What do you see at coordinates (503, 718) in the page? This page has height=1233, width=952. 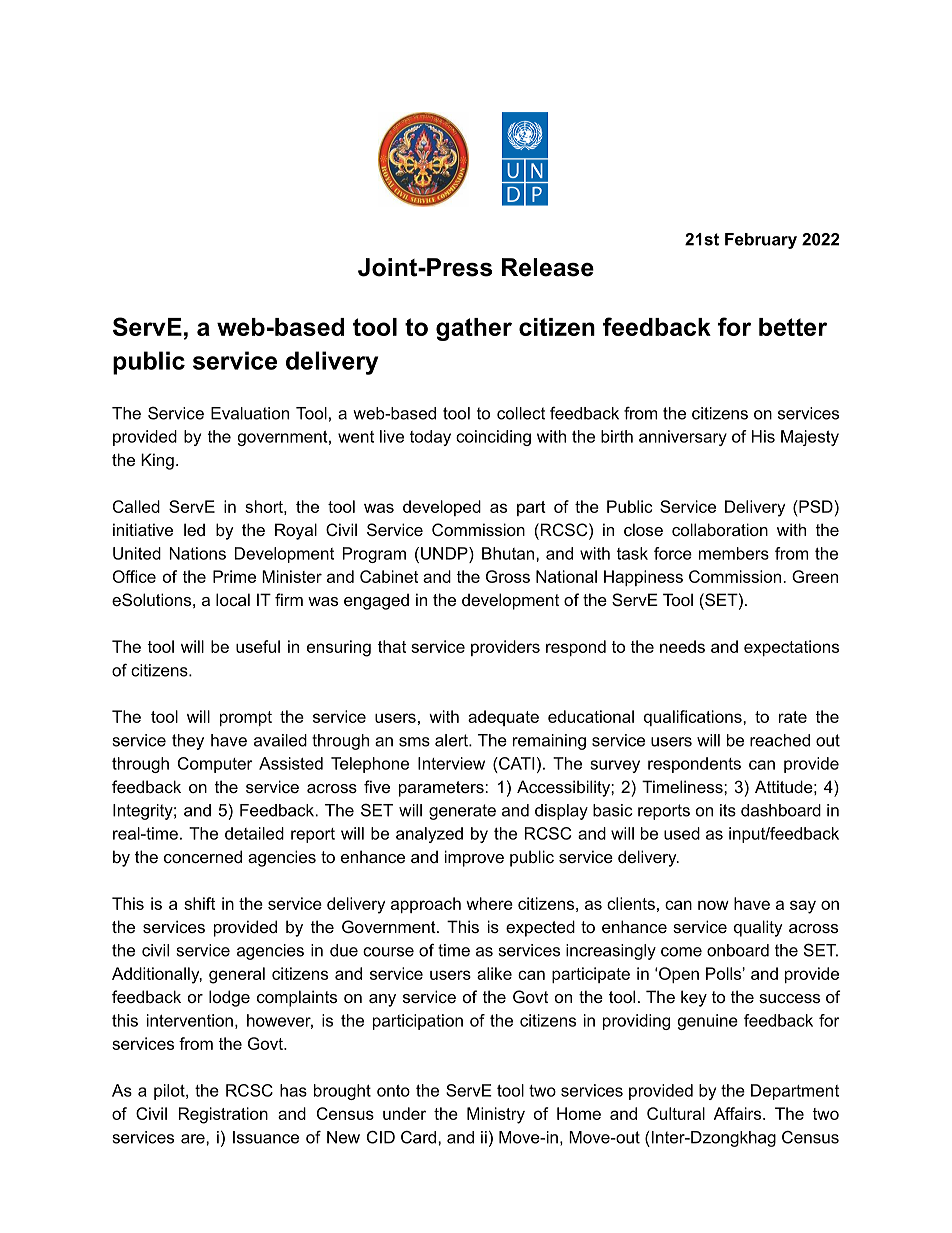 I see `adequate` at bounding box center [503, 718].
